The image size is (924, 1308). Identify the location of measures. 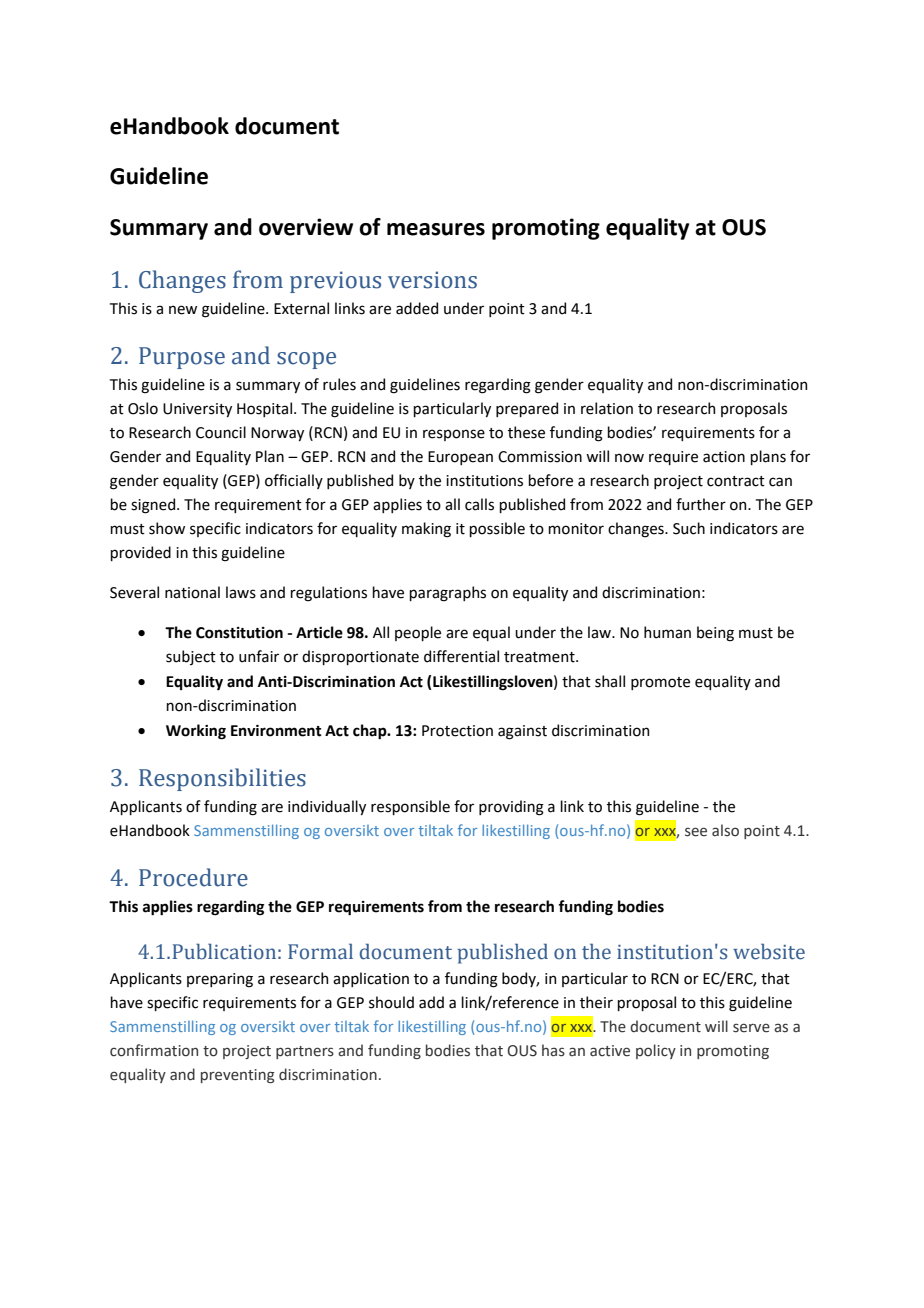
(436, 229).
